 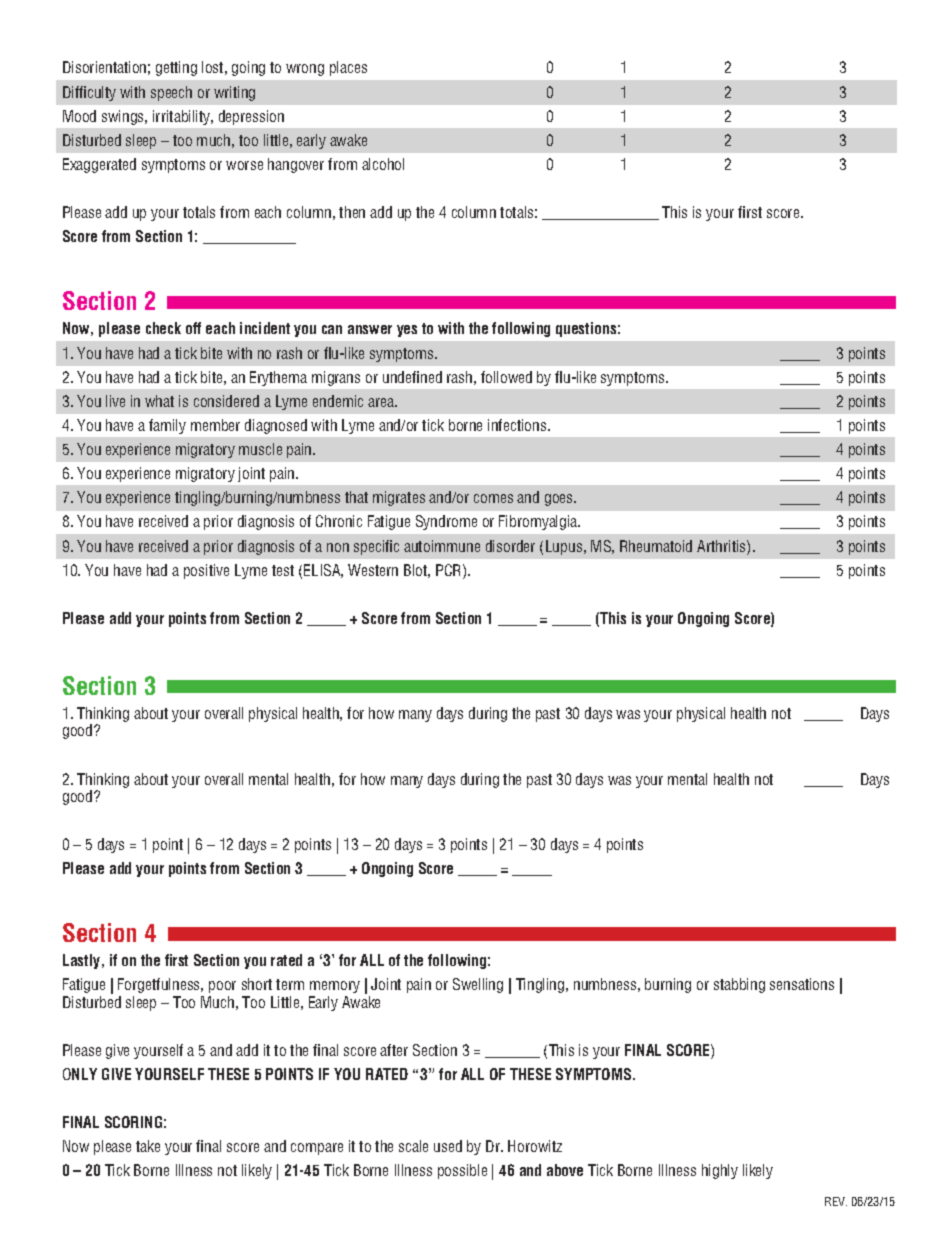 What do you see at coordinates (171, 93) in the screenshot?
I see `speech` at bounding box center [171, 93].
